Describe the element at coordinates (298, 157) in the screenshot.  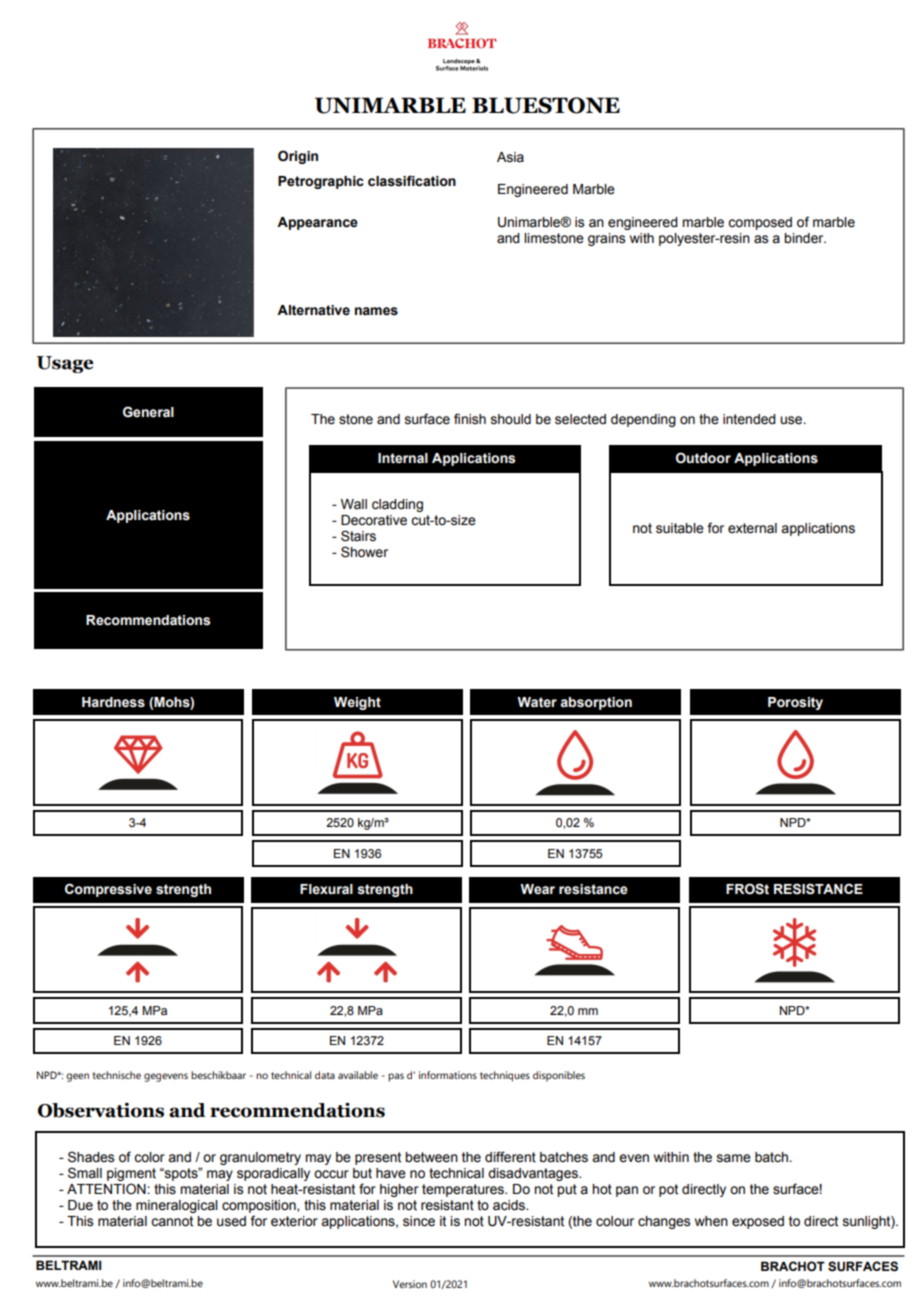
I see `Origin` at that location.
